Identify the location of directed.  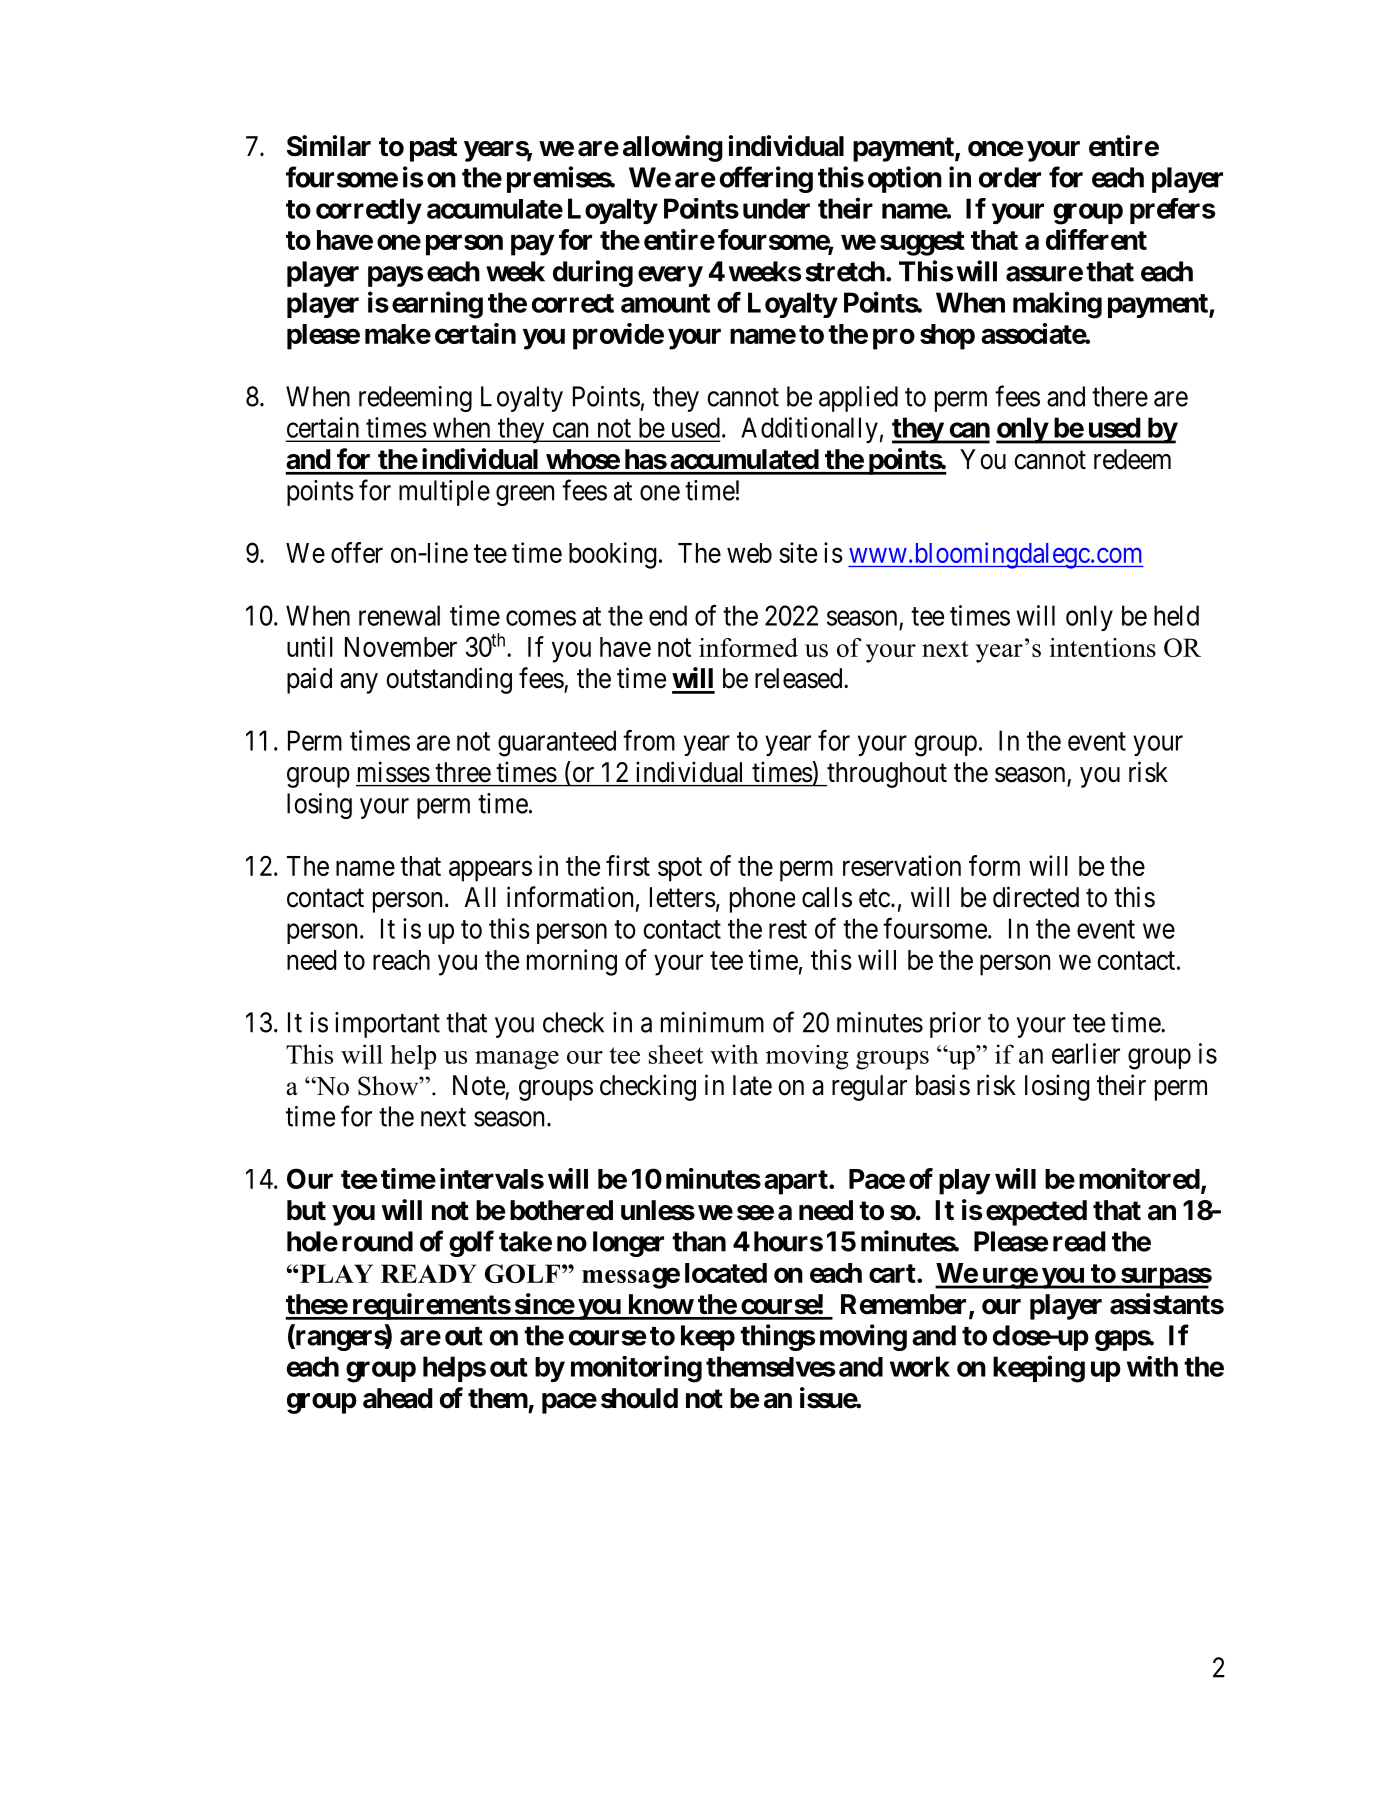
(1036, 897).
